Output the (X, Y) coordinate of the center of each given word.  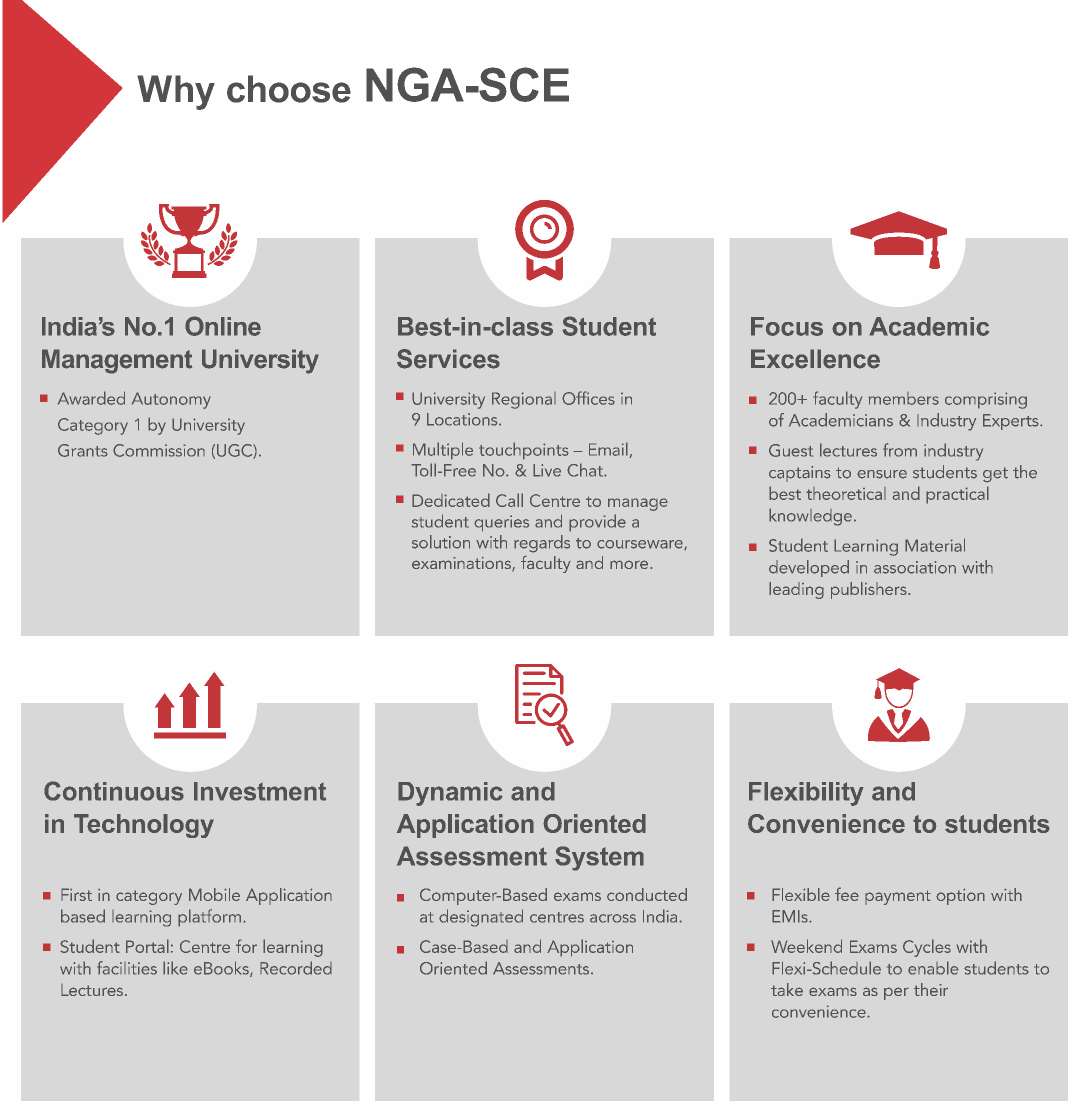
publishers (870, 590)
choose (289, 89)
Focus (787, 326)
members (904, 398)
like (175, 968)
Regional (524, 400)
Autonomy (171, 400)
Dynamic (450, 794)
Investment (260, 791)
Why (176, 92)
